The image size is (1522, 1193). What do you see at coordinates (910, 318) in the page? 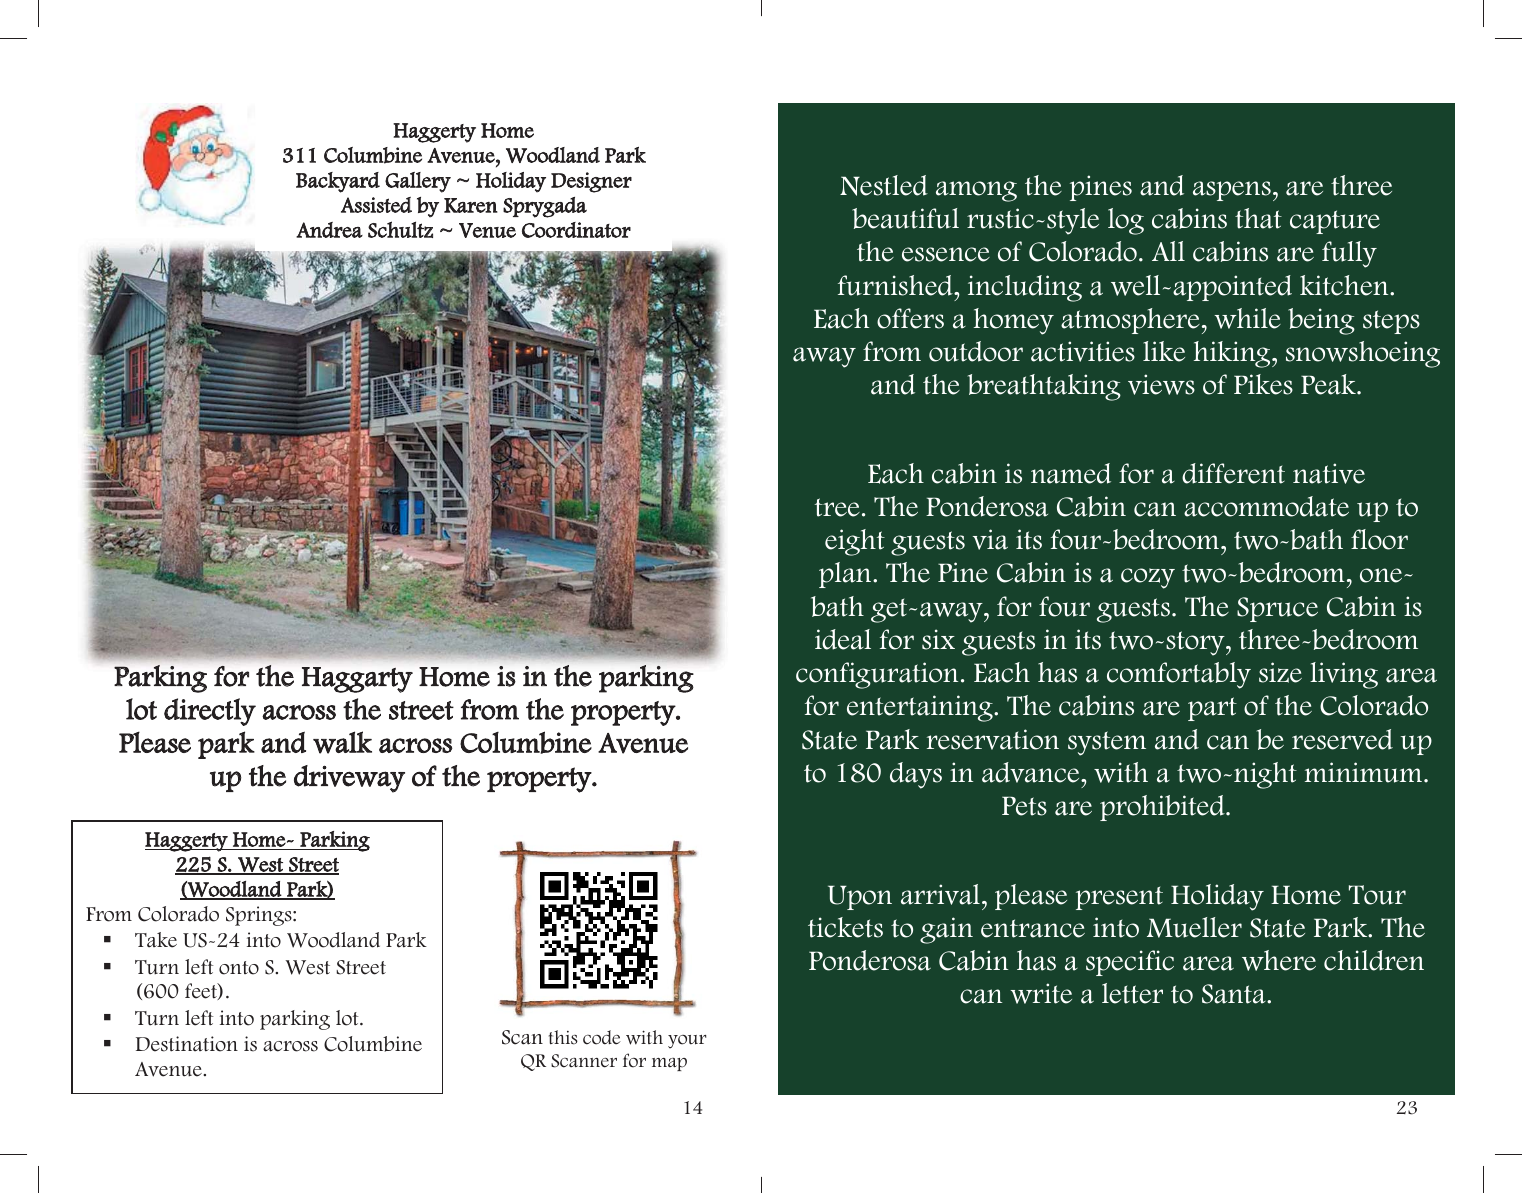
I see `offers` at bounding box center [910, 318].
